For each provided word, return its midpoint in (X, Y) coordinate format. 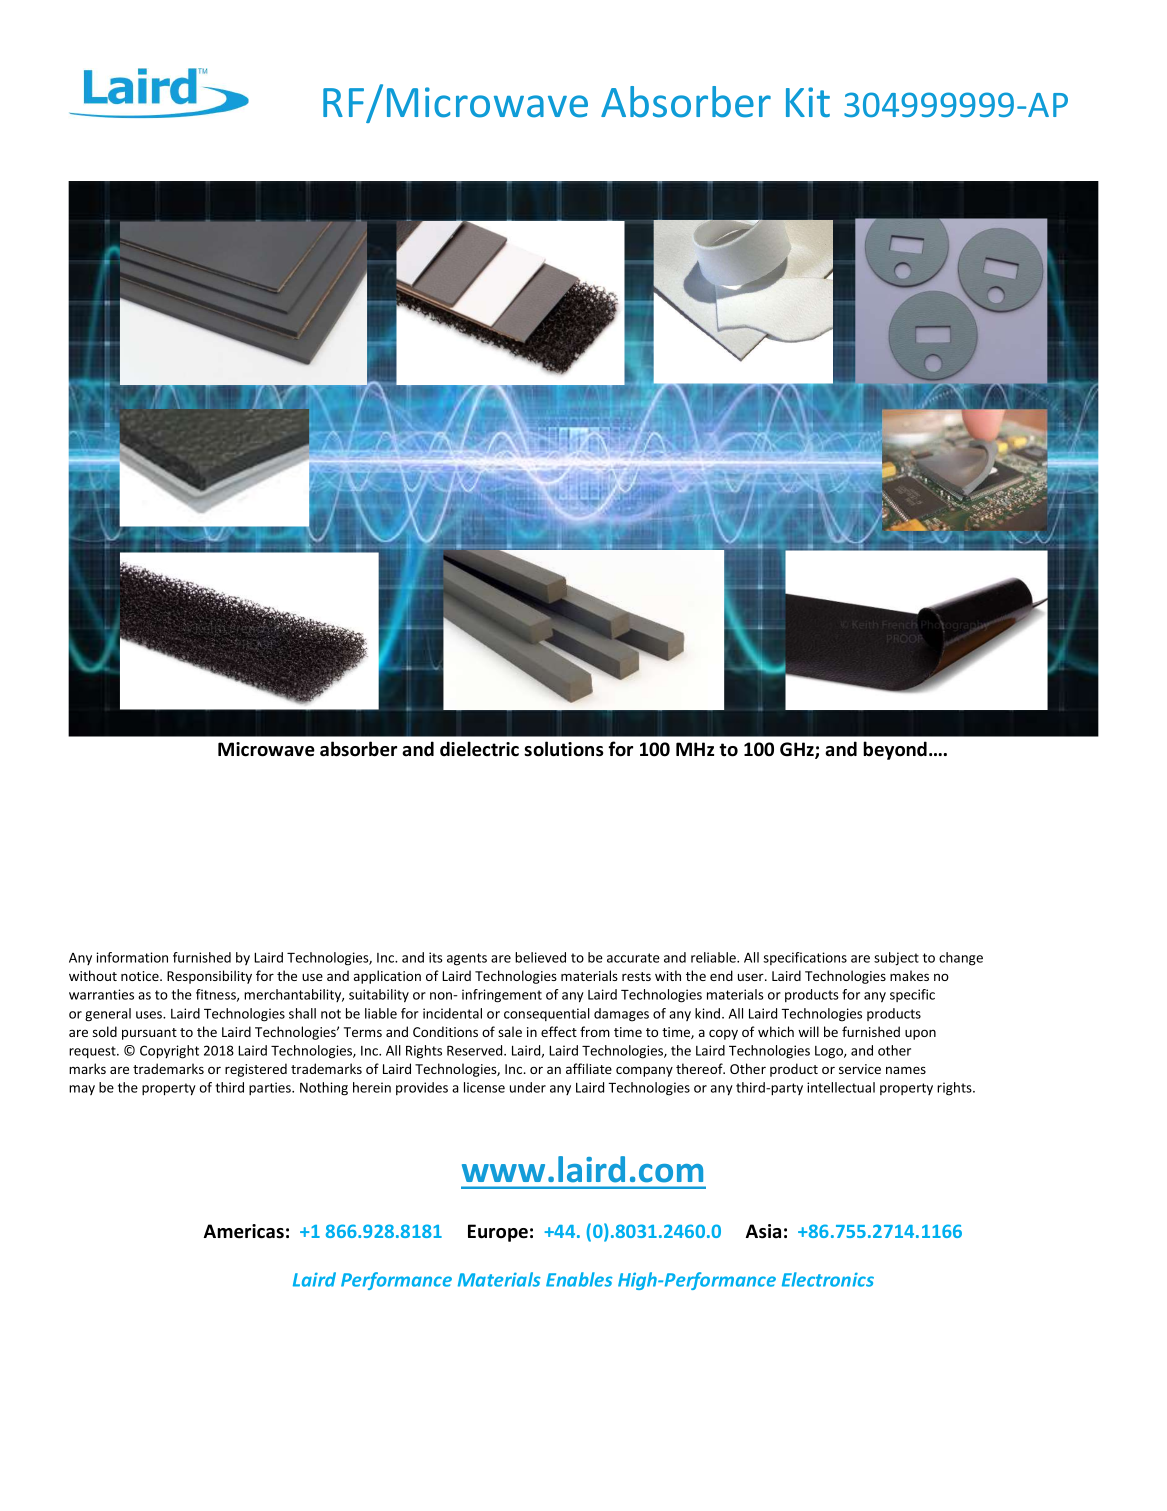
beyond (895, 750)
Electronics (828, 1279)
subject (896, 959)
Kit (808, 102)
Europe (498, 1233)
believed (540, 957)
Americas (244, 1231)
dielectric (479, 749)
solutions (564, 749)
